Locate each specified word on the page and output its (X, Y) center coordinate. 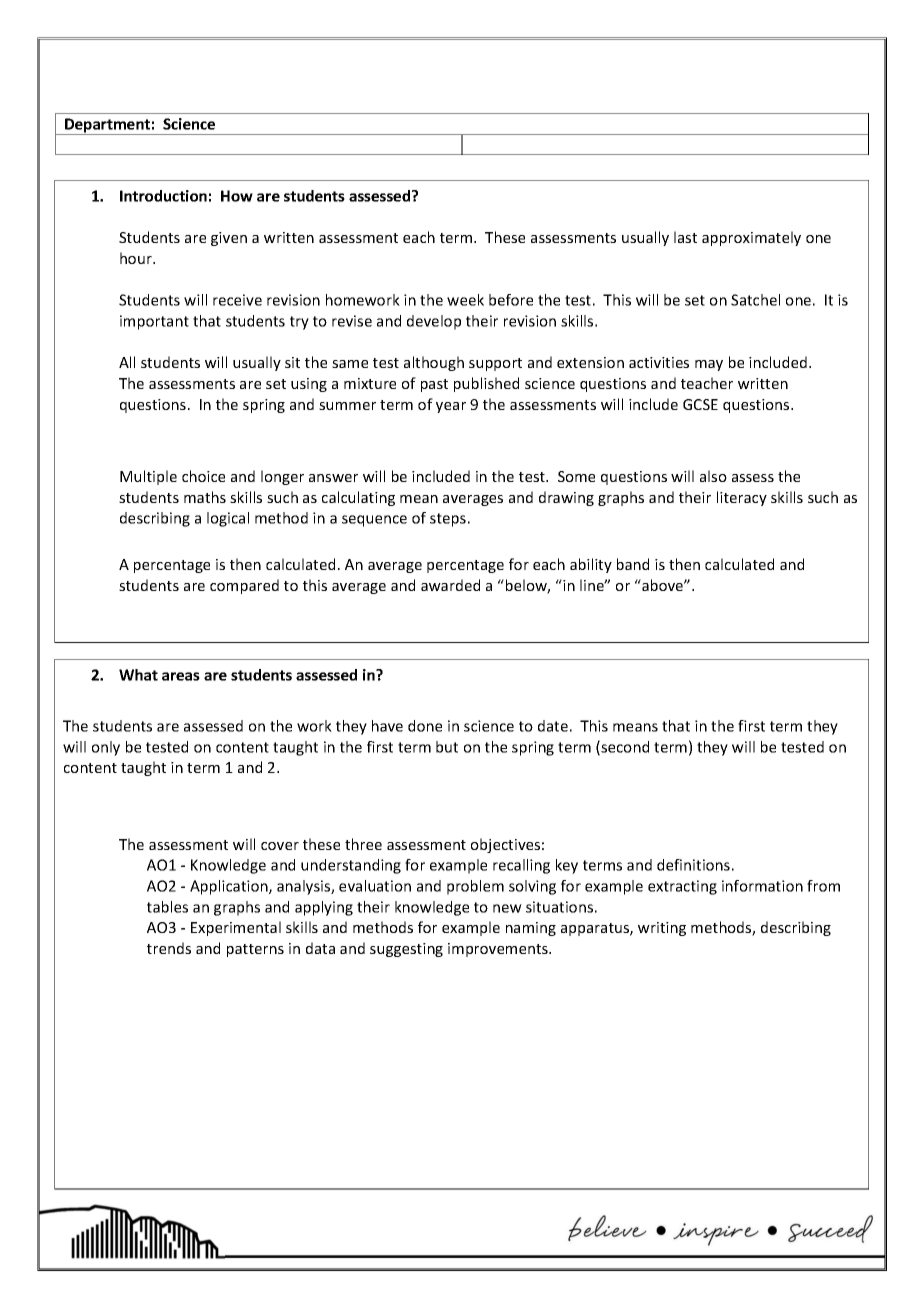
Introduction (163, 196)
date (553, 726)
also (713, 476)
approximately (751, 238)
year (451, 407)
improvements (499, 950)
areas (181, 676)
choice (203, 476)
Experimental (236, 928)
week (465, 300)
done (425, 726)
